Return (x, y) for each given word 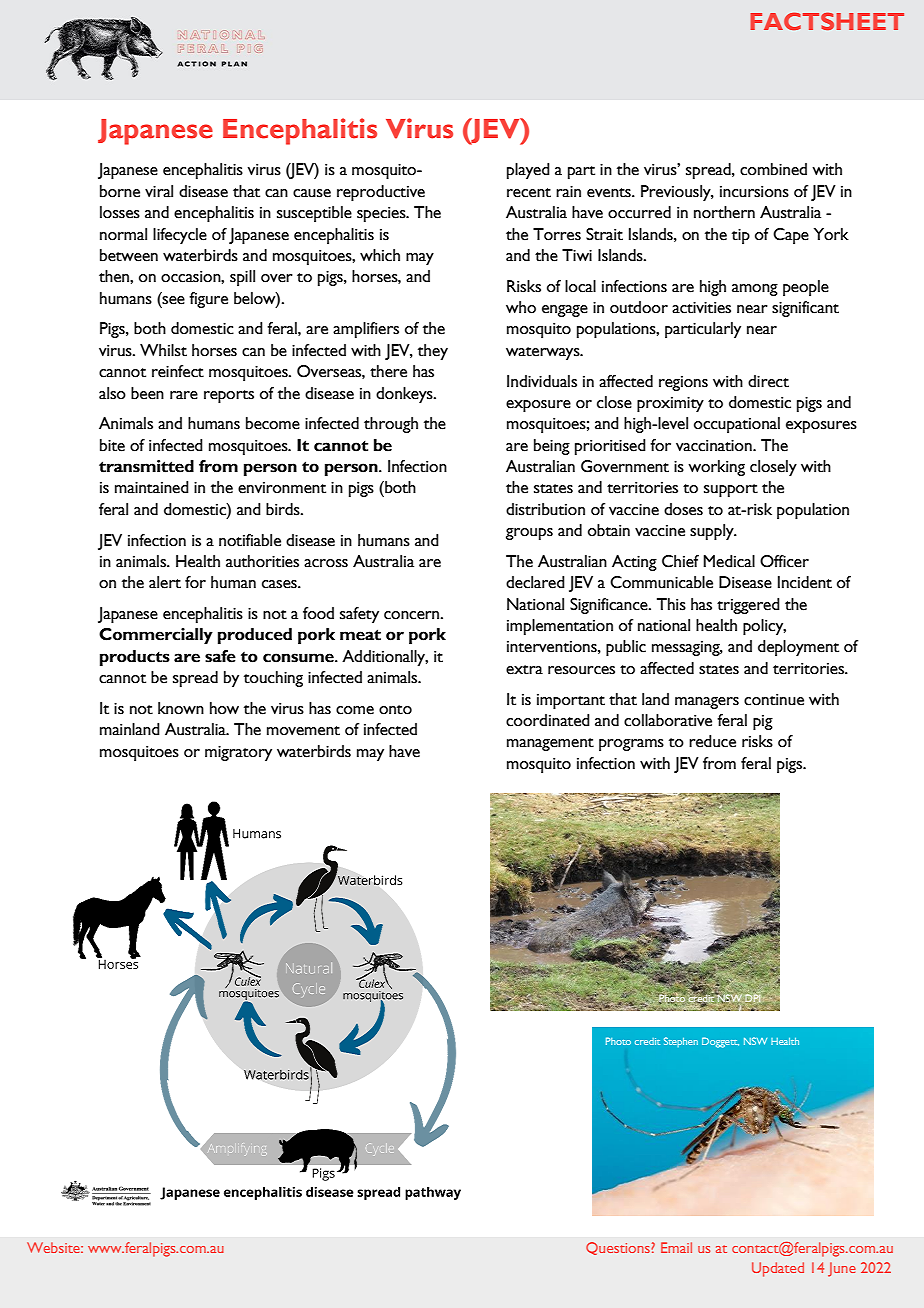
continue (774, 700)
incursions (754, 192)
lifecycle (180, 236)
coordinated (548, 720)
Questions (619, 1248)
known (181, 708)
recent (529, 193)
